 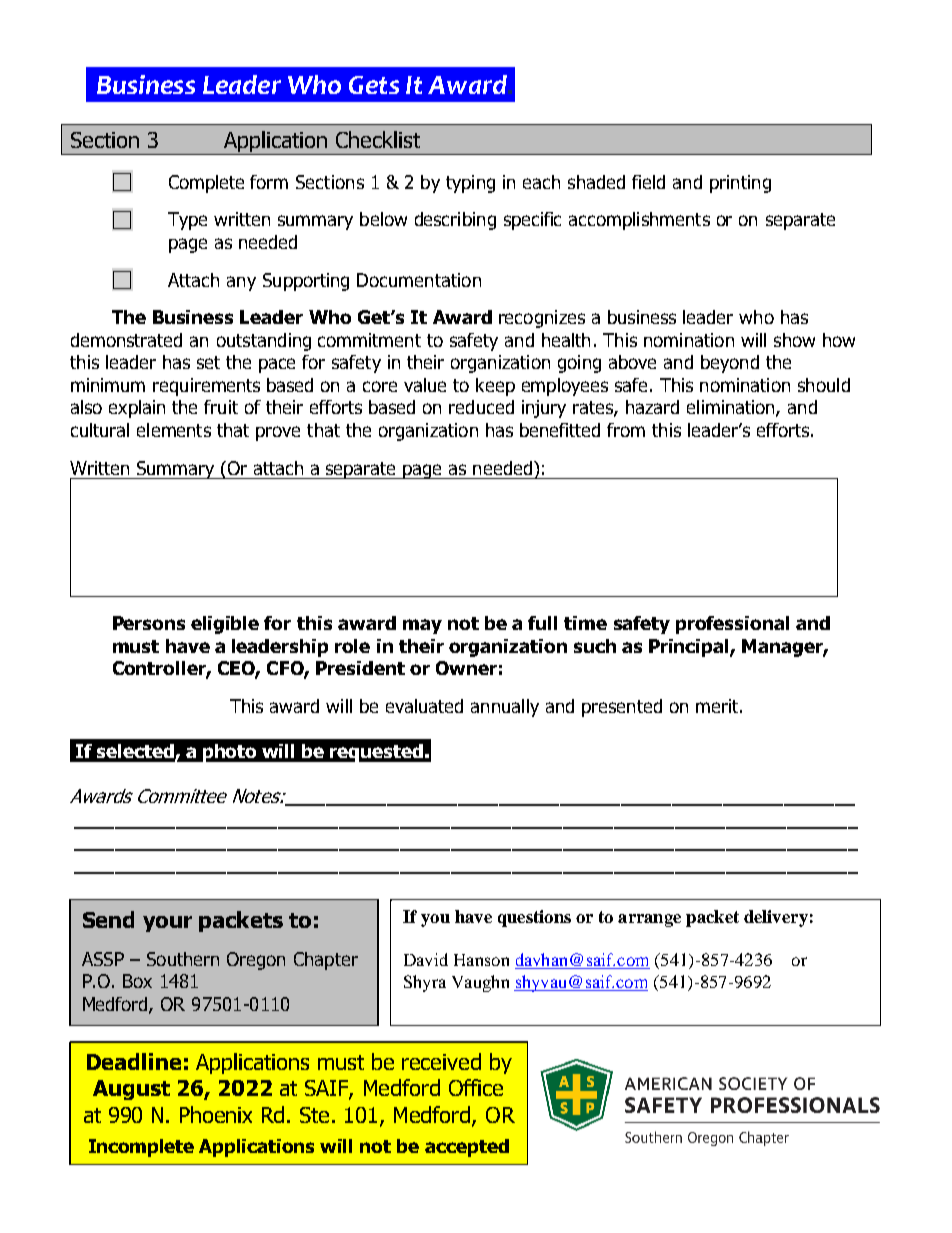 I want to click on printing, so click(x=740, y=184).
